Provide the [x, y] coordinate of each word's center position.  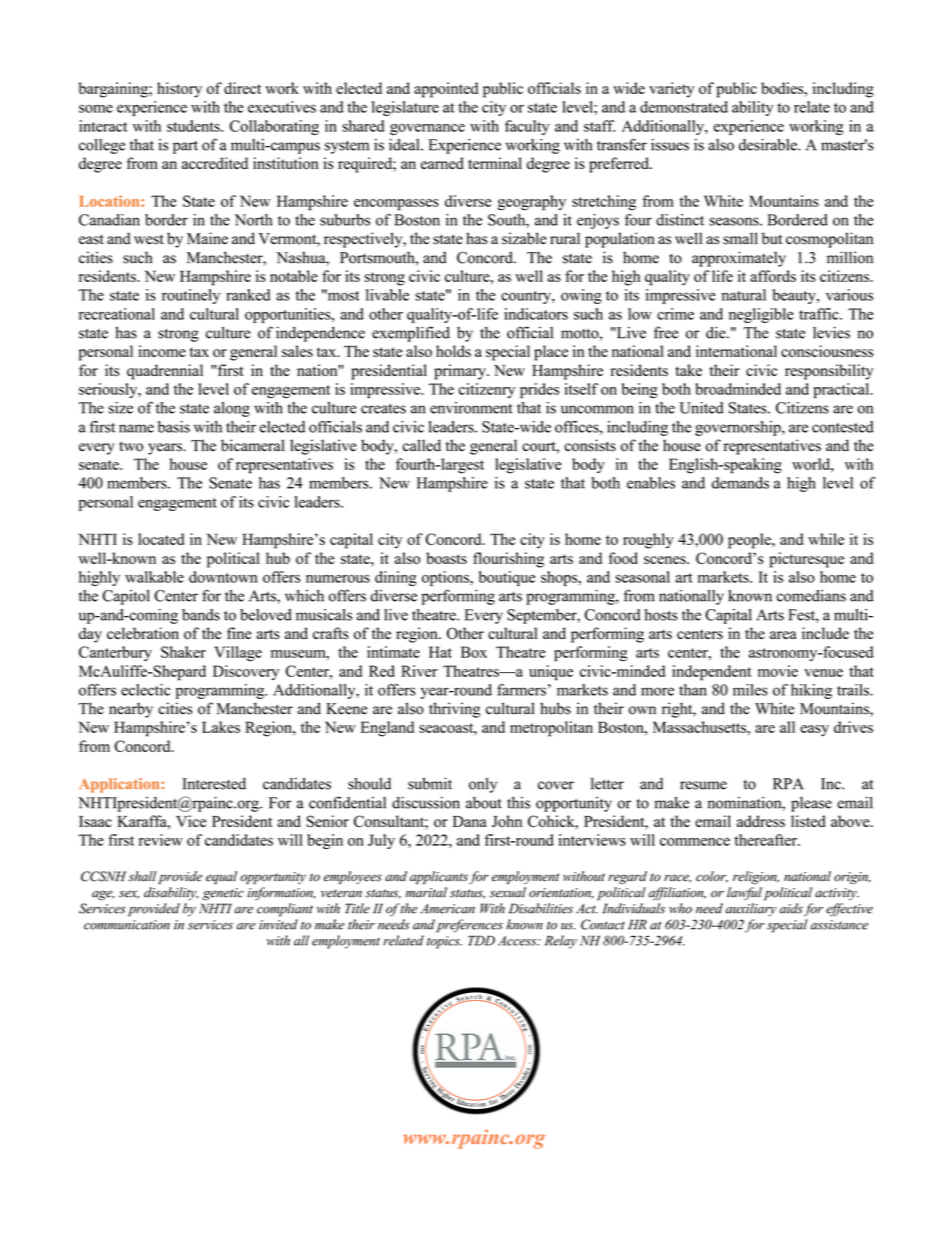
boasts [446, 558]
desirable [769, 145]
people [750, 541]
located [161, 539]
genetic [223, 894]
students [194, 126]
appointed [446, 90]
